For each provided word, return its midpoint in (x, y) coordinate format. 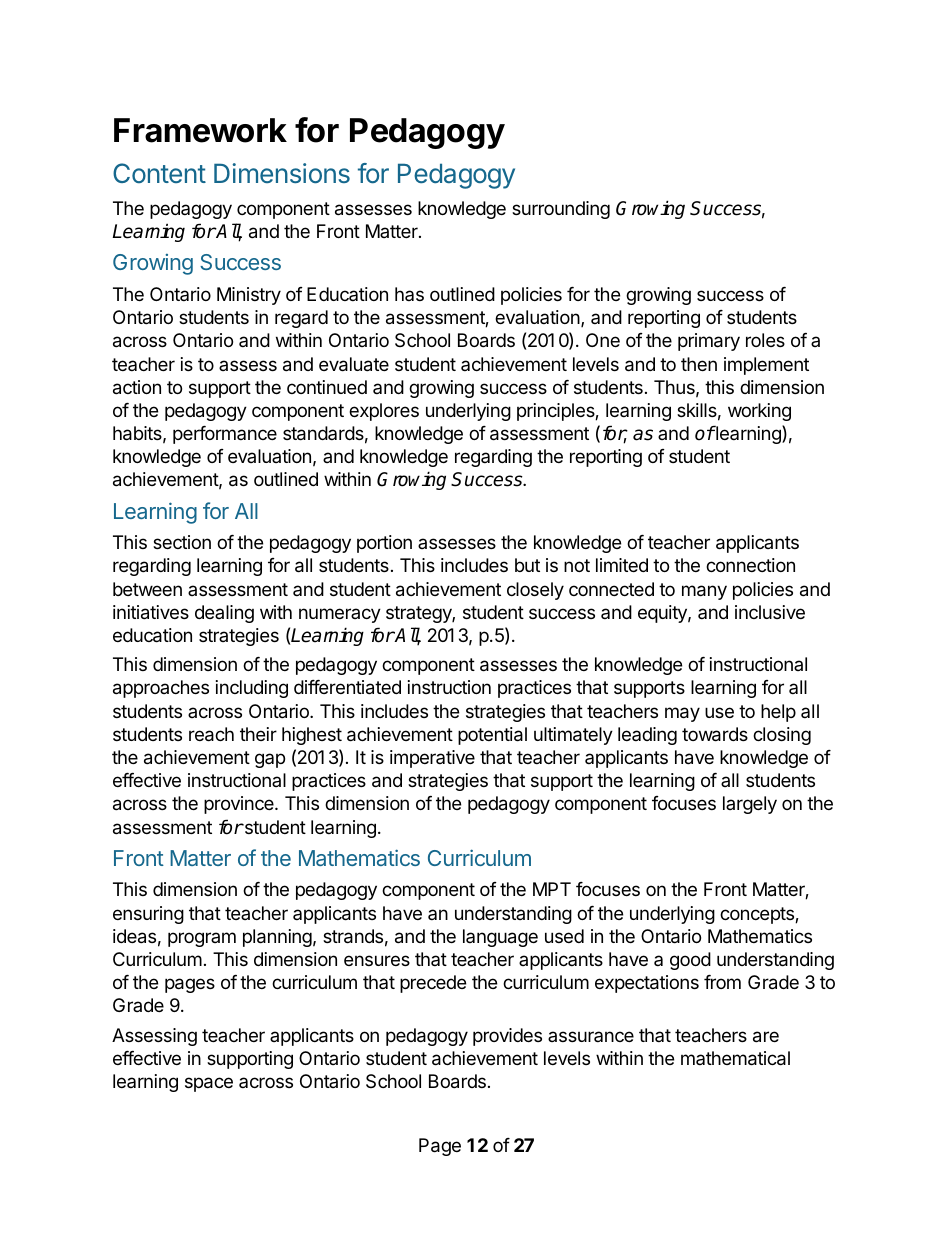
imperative (432, 759)
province (240, 805)
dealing (224, 614)
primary (709, 342)
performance (225, 435)
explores (384, 412)
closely (535, 591)
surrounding (561, 210)
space (209, 1084)
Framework (200, 130)
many (704, 592)
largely (750, 805)
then (699, 364)
